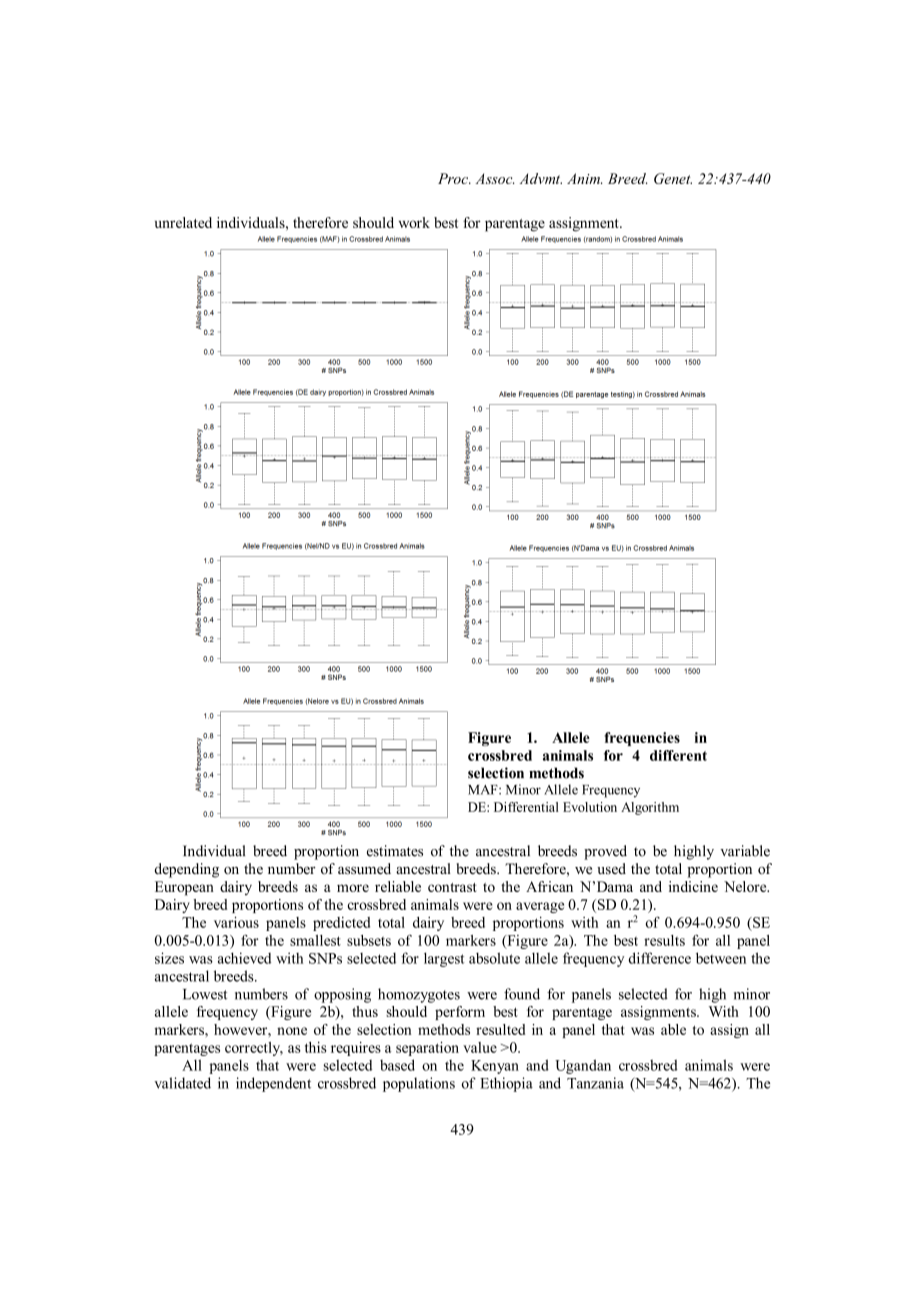 Image resolution: width=924 pixels, height=1308 pixels. I want to click on MAF, so click(484, 790).
